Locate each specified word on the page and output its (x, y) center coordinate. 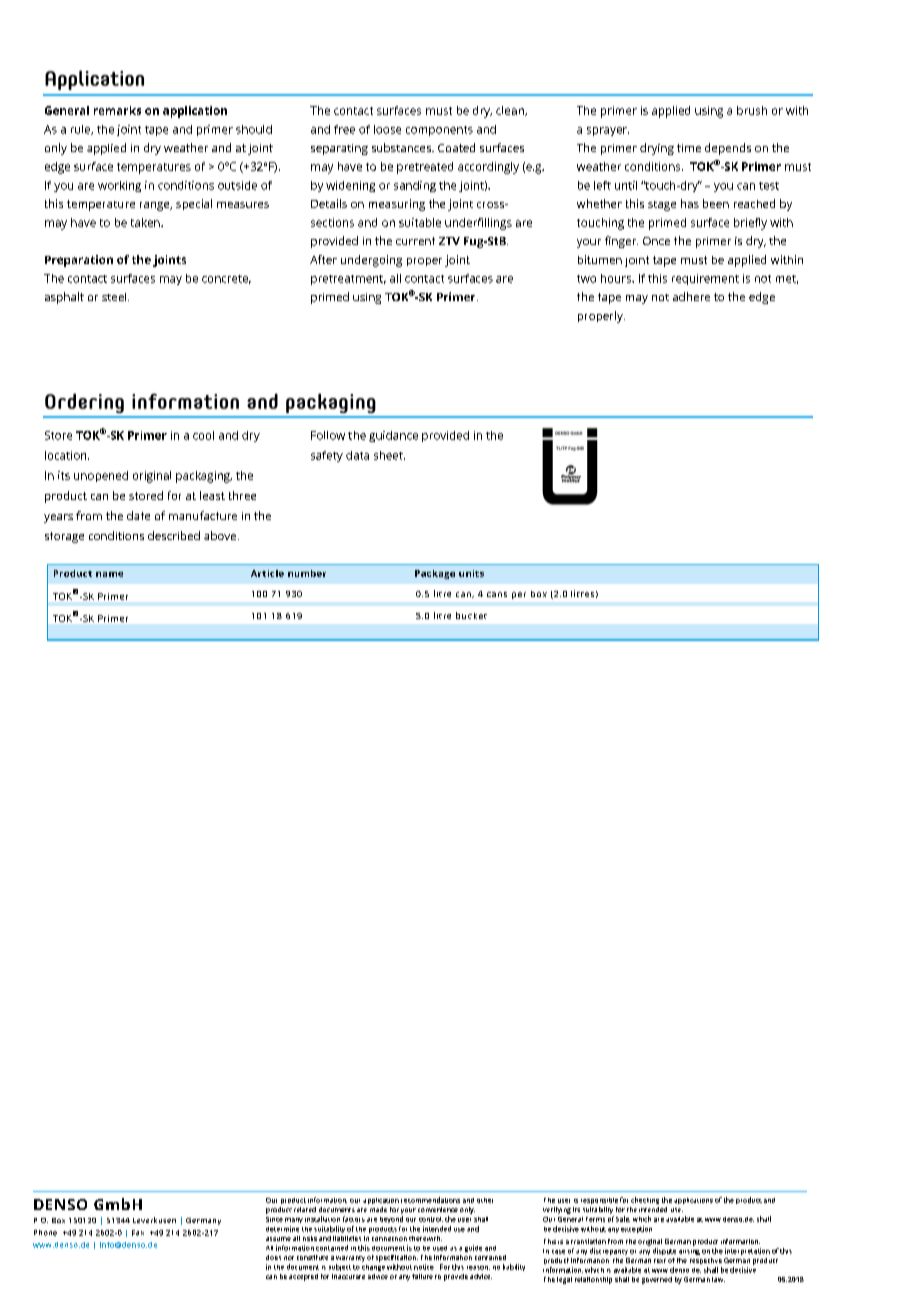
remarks (117, 110)
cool (203, 435)
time (689, 148)
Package (435, 574)
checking (645, 1200)
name (109, 574)
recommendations (430, 1200)
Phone (45, 1233)
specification (397, 1258)
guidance (393, 436)
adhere (691, 296)
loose (387, 129)
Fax (138, 1233)
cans (497, 594)
